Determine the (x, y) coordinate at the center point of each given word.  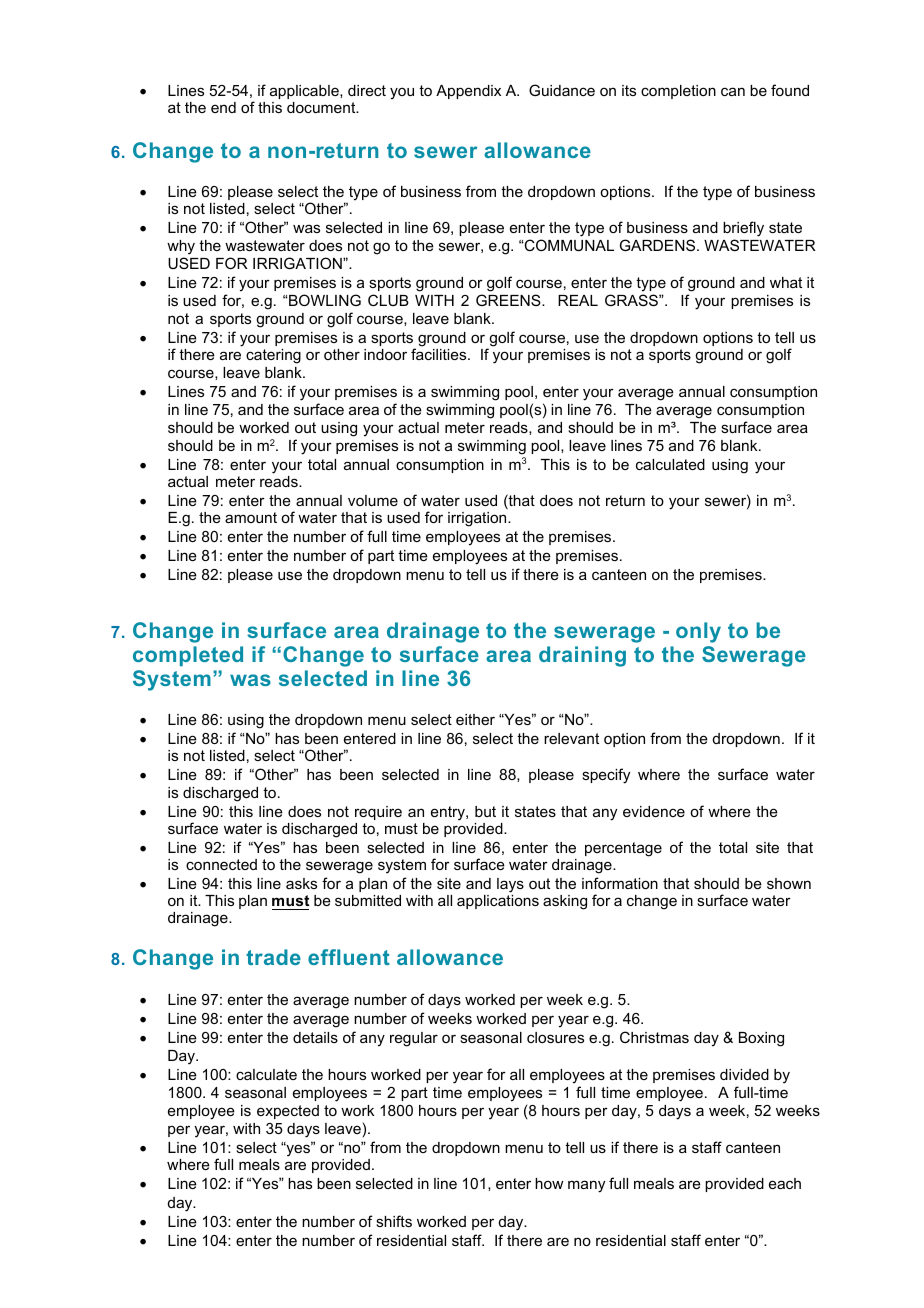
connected (221, 864)
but (485, 811)
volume (373, 500)
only (698, 632)
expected (288, 1112)
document (322, 107)
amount (251, 517)
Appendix (468, 92)
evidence (654, 811)
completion (678, 92)
